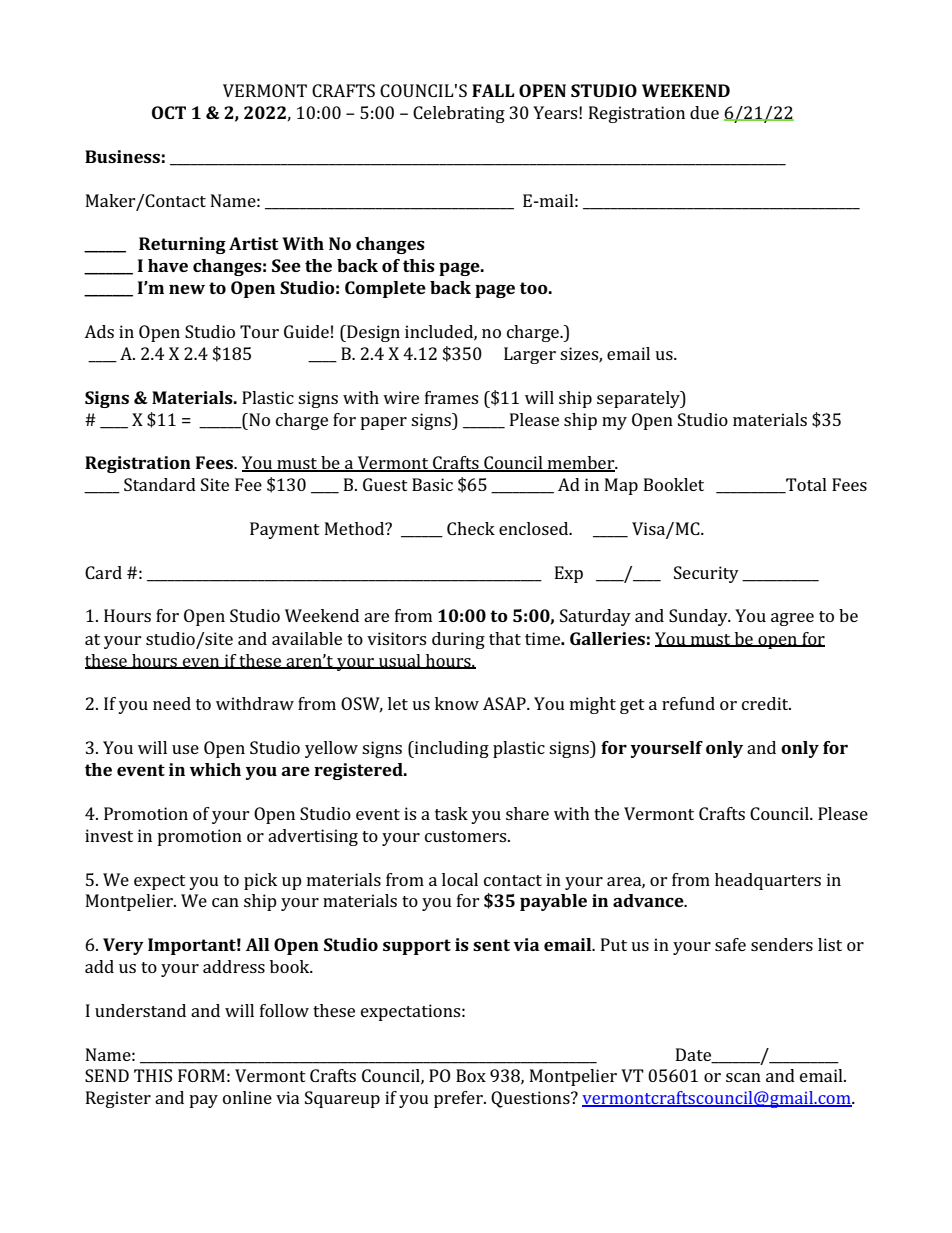 This page has width=952, height=1233. What do you see at coordinates (471, 1075) in the page?
I see `Box` at bounding box center [471, 1075].
